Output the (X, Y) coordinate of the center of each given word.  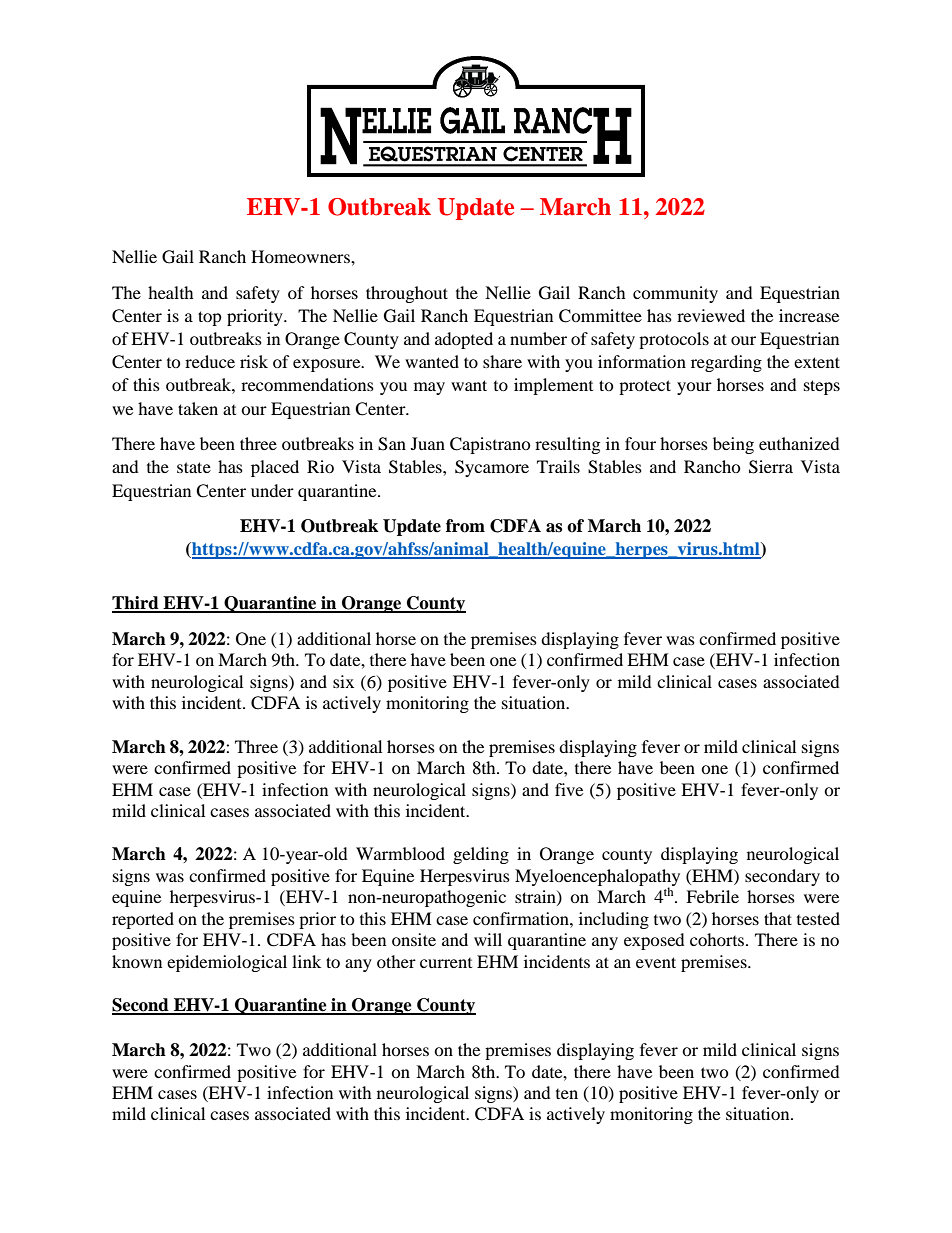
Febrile (712, 896)
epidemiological (227, 963)
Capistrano (490, 445)
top (210, 318)
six (343, 681)
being (733, 445)
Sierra (771, 467)
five (569, 789)
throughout (407, 294)
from (465, 526)
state (194, 467)
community (675, 294)
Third (136, 604)
